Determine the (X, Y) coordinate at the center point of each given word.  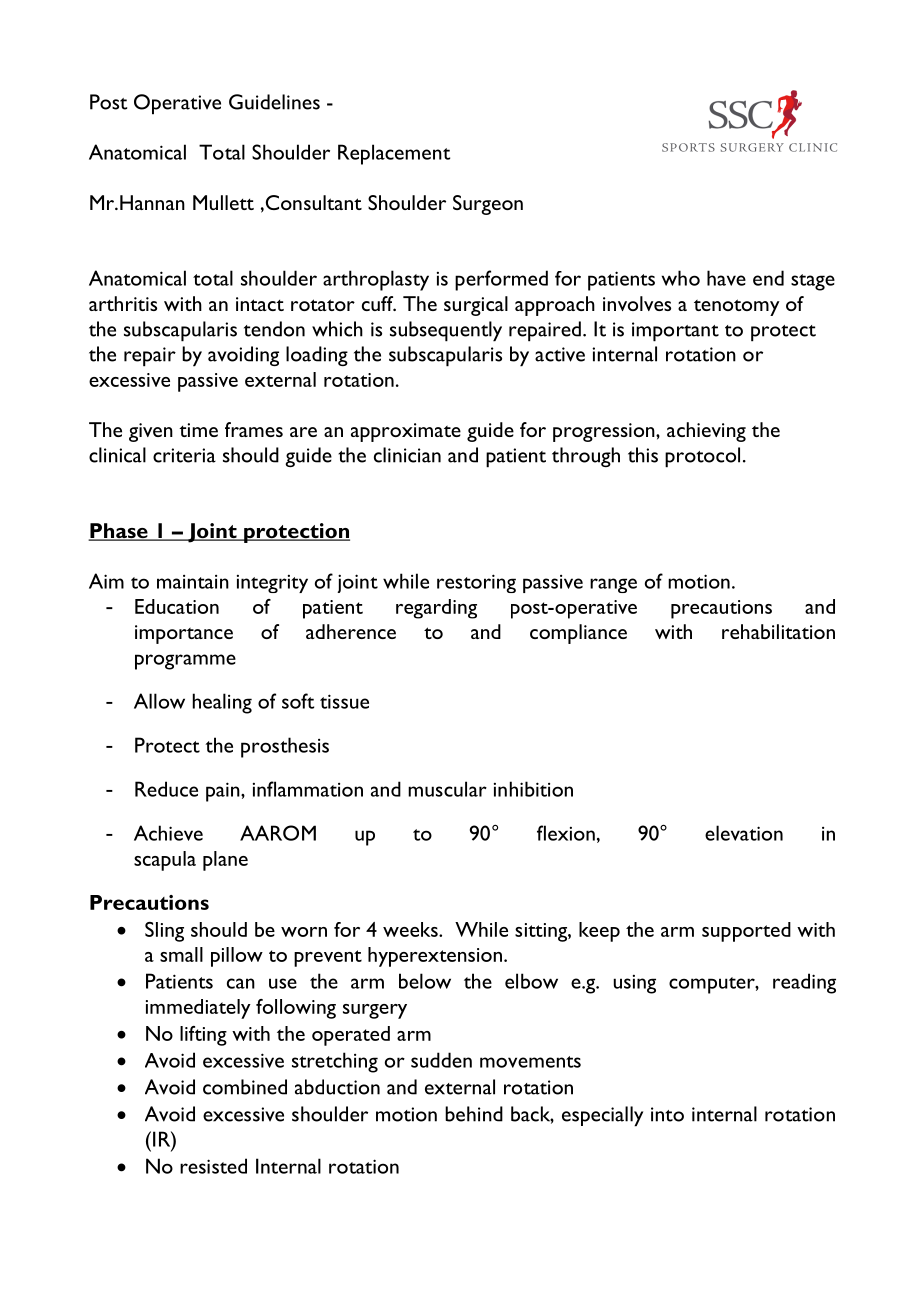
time (198, 430)
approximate (406, 432)
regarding (436, 609)
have (726, 278)
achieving (706, 432)
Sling (164, 932)
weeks (411, 929)
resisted (213, 1166)
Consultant (312, 203)
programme (185, 662)
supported (746, 932)
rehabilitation (778, 631)
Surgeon (488, 205)
